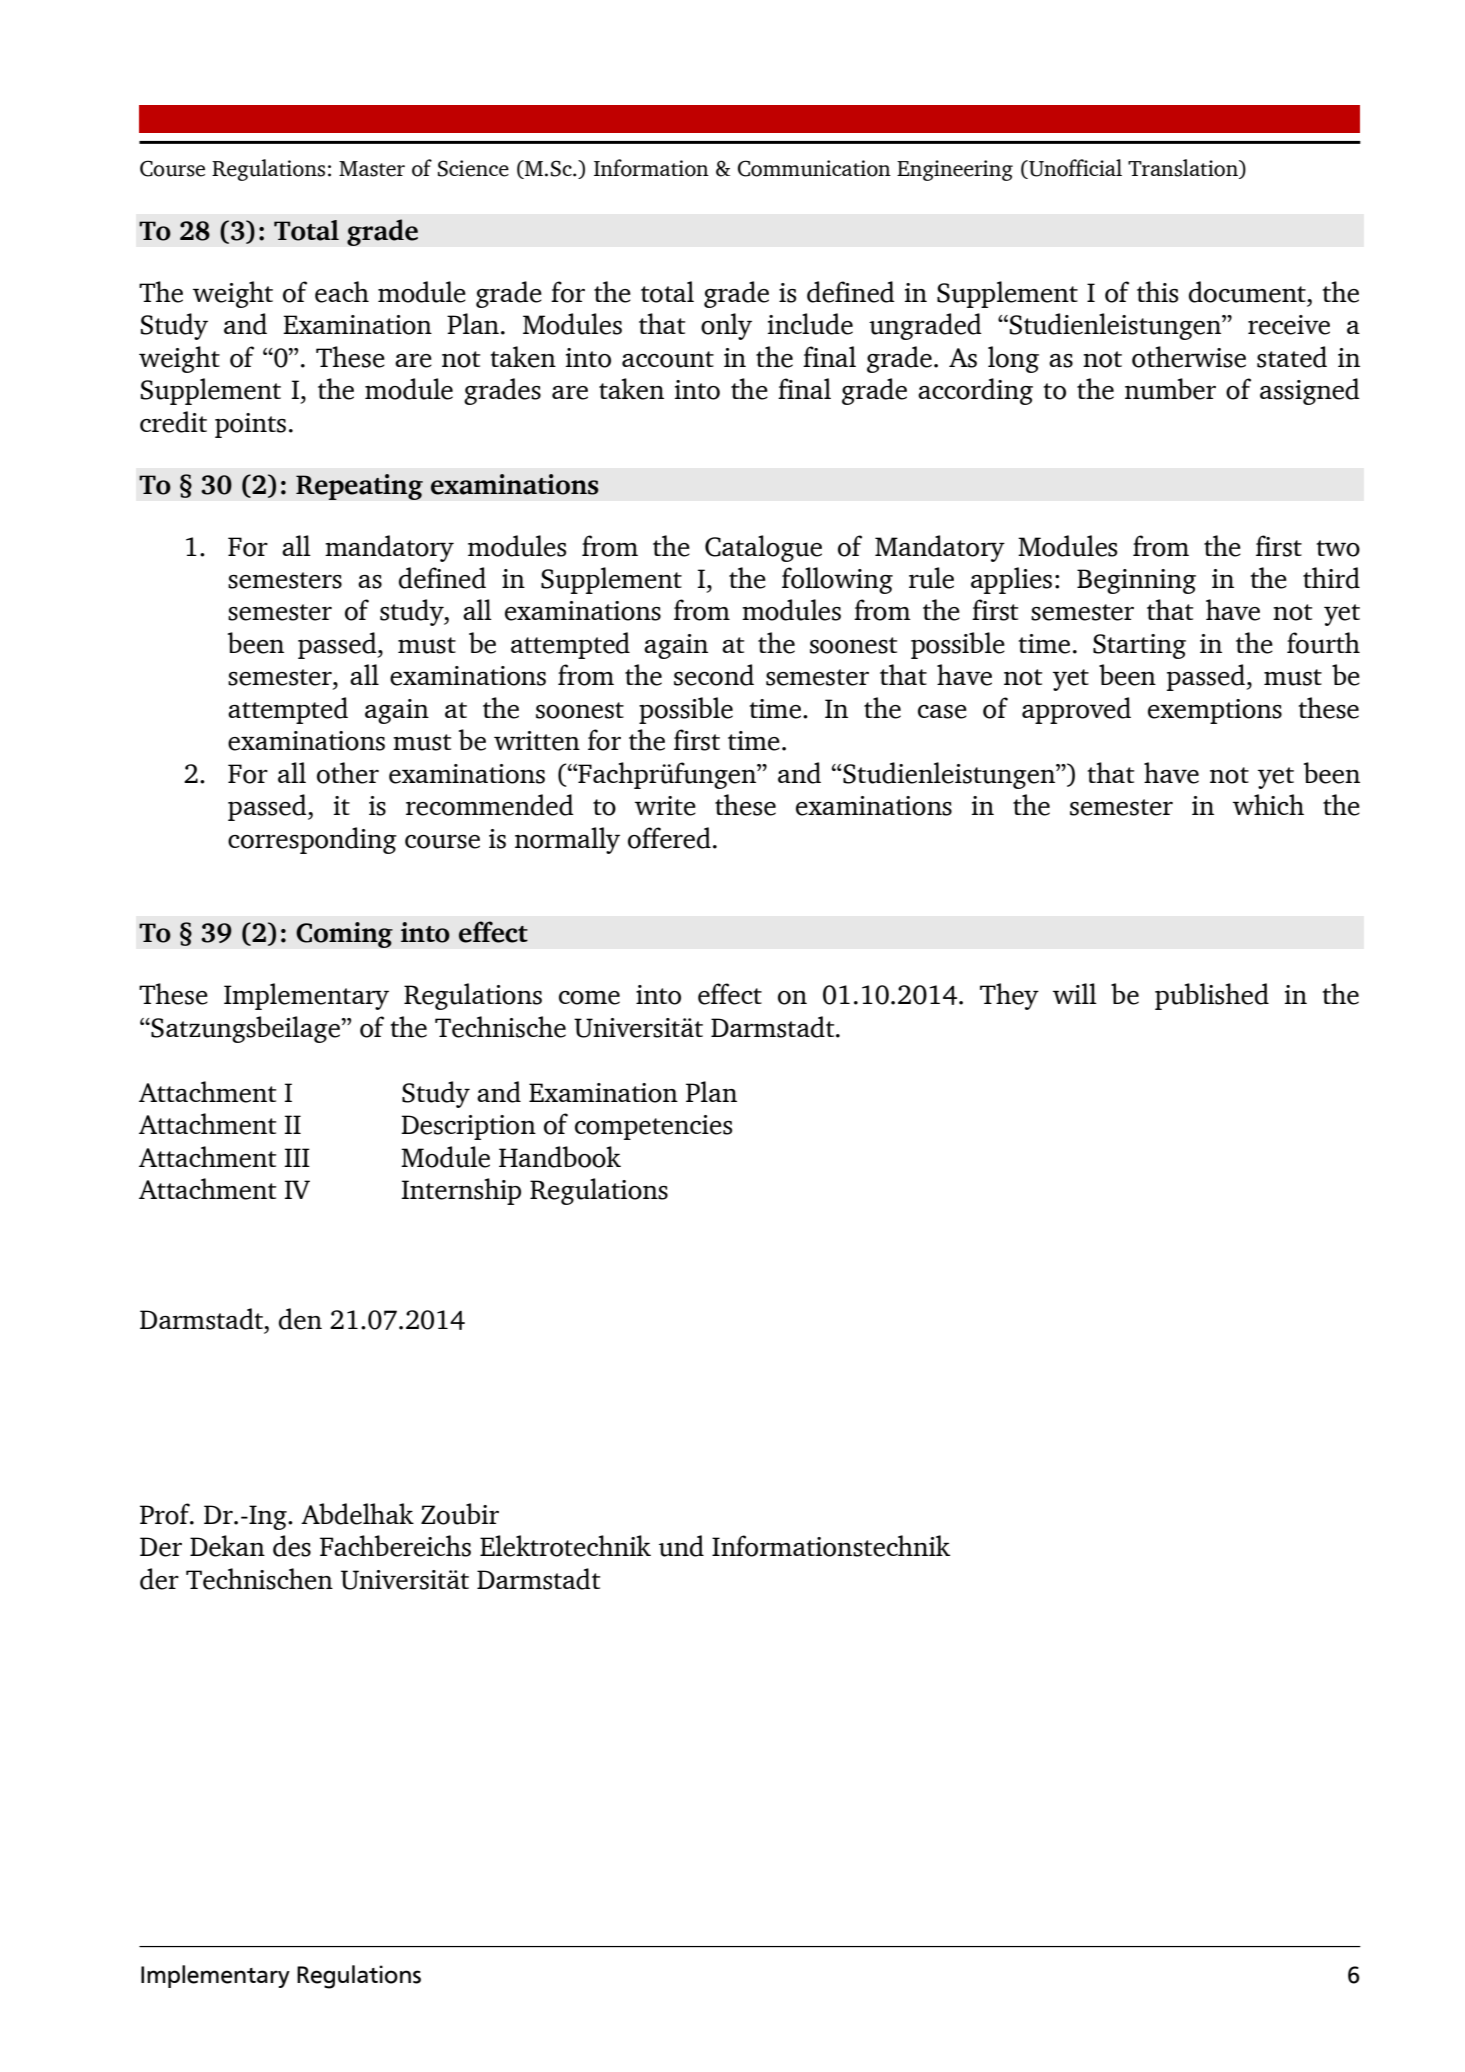 The image size is (1465, 2072). Describe the element at coordinates (359, 487) in the document. I see `Repeating` at that location.
